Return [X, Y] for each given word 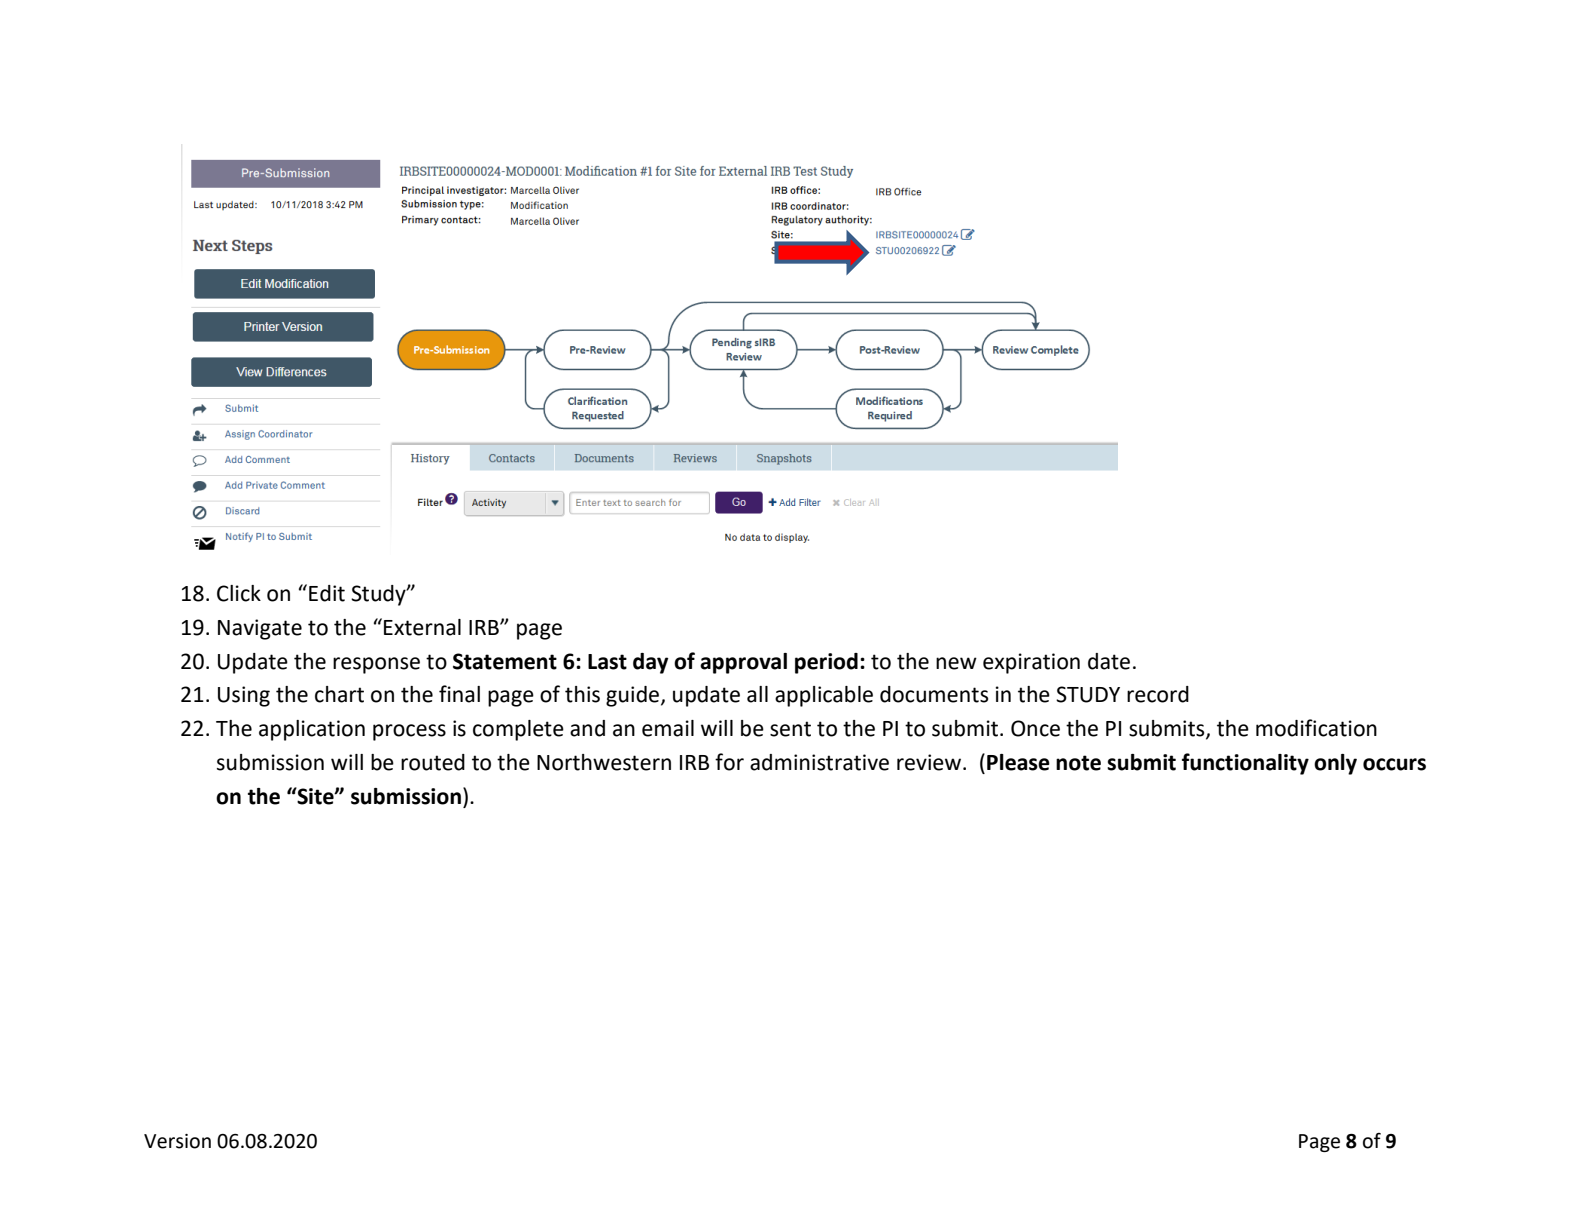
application [312, 730]
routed [433, 762]
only [1335, 764]
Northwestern [604, 762]
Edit [327, 593]
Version [177, 1141]
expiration [1031, 663]
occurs [1394, 764]
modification [1316, 728]
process [409, 732]
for [729, 762]
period [826, 663]
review [929, 762]
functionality [1245, 764]
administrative [819, 762]
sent [790, 729]
